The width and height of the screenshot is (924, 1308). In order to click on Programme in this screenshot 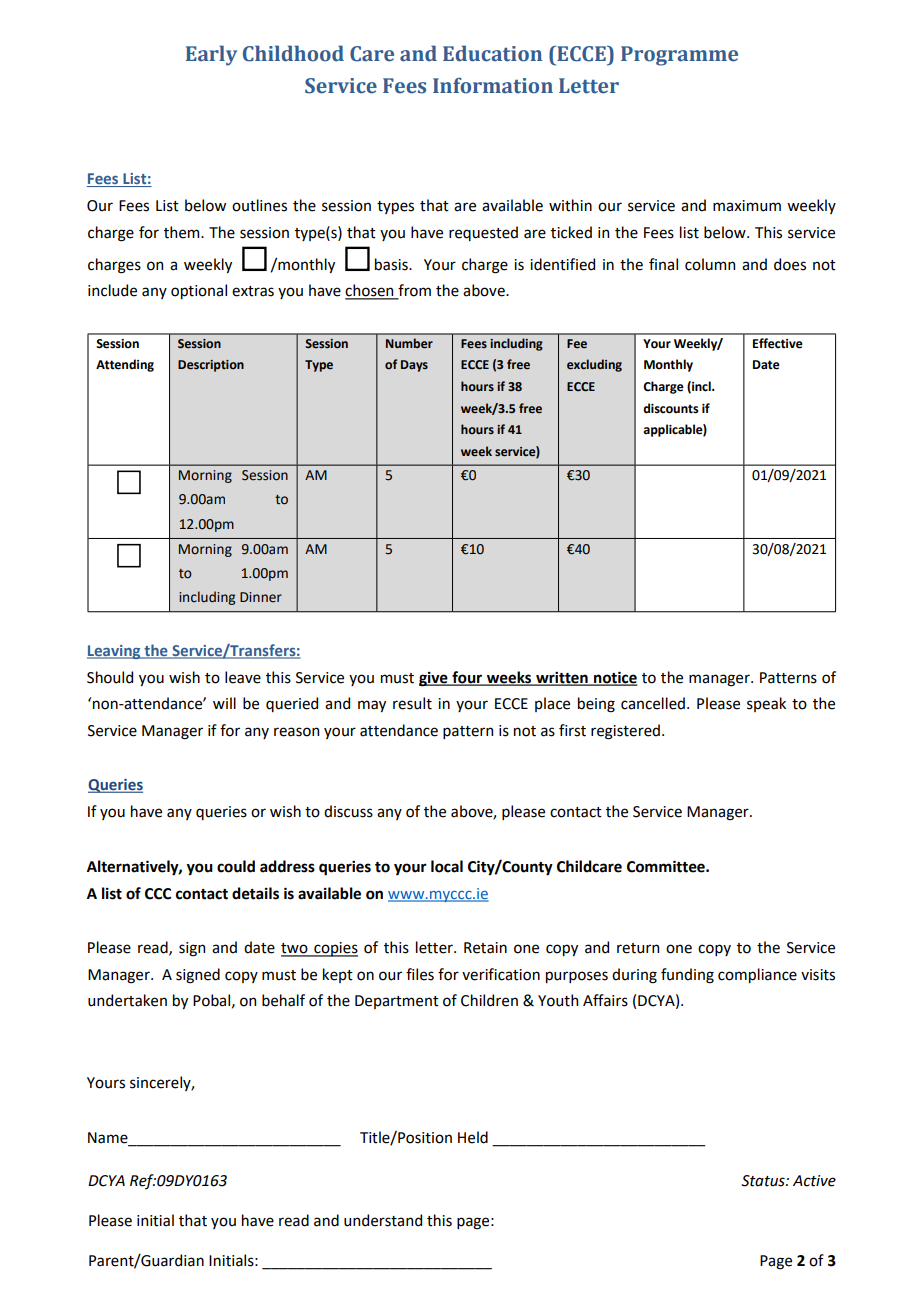, I will do `click(679, 56)`.
